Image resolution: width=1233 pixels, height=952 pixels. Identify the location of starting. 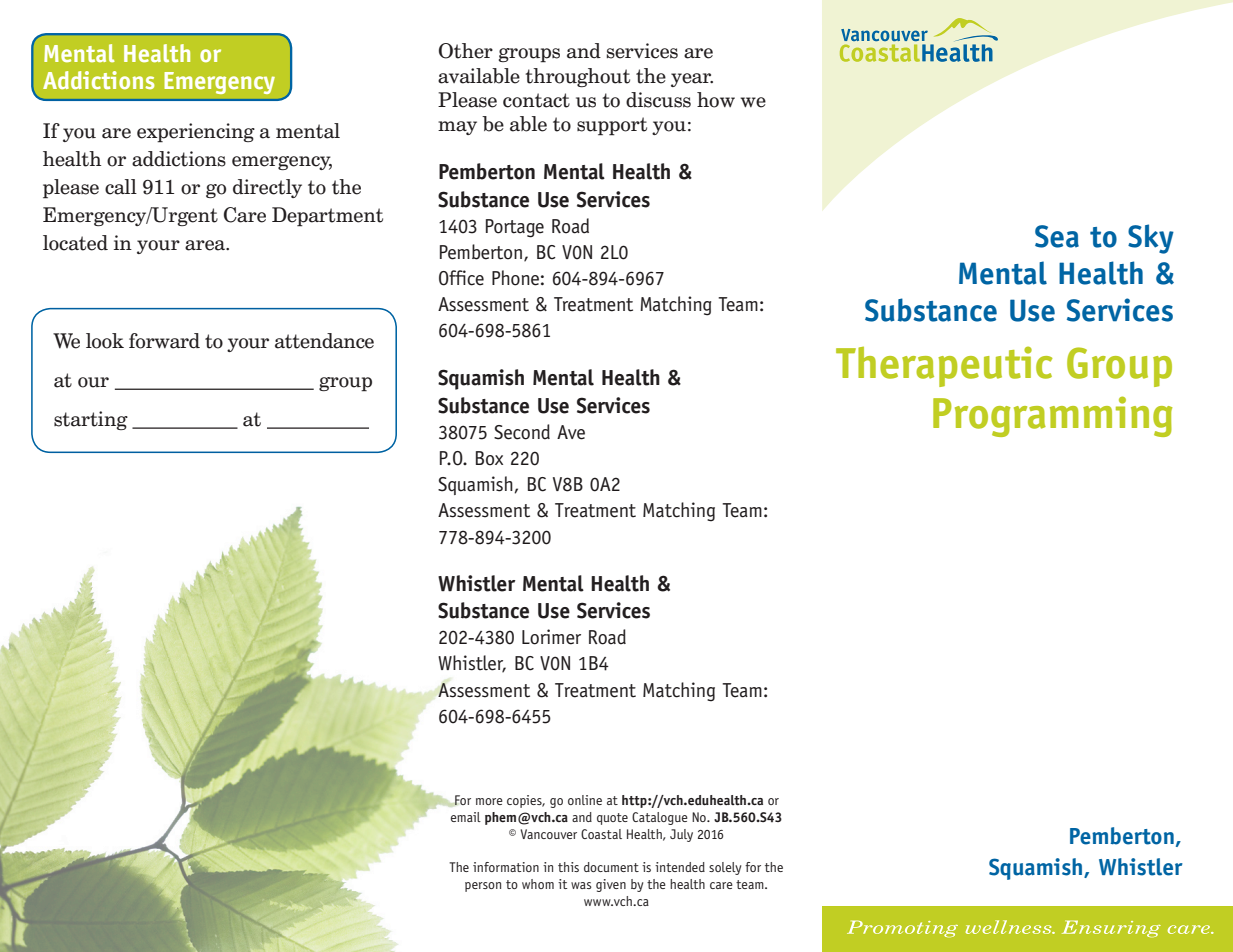
(91, 420).
